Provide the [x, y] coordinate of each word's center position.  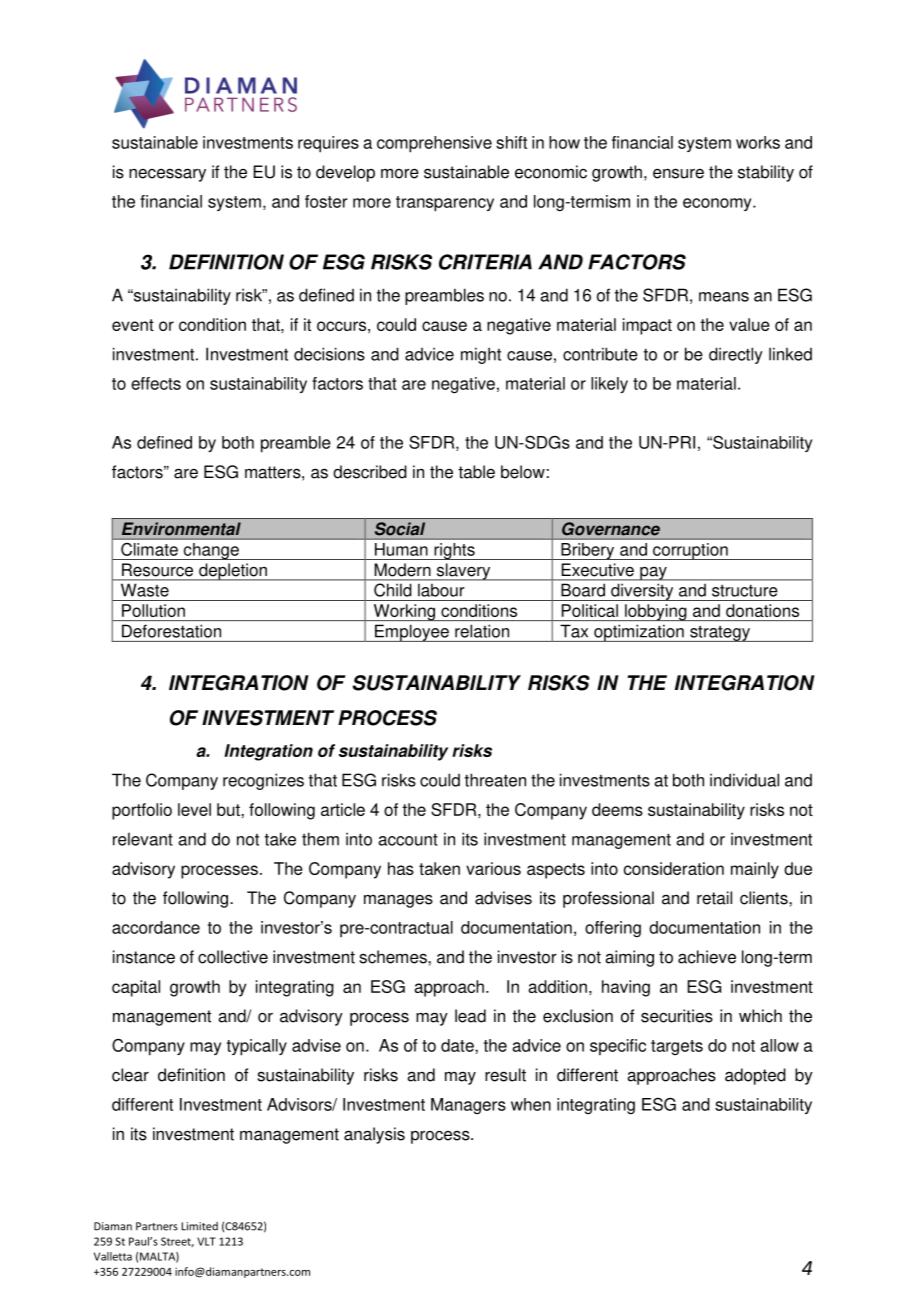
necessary [167, 175]
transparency [445, 204]
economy [718, 204]
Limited [199, 1226]
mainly [755, 870]
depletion [233, 572]
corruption [690, 551]
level [194, 809]
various [493, 868]
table [476, 472]
